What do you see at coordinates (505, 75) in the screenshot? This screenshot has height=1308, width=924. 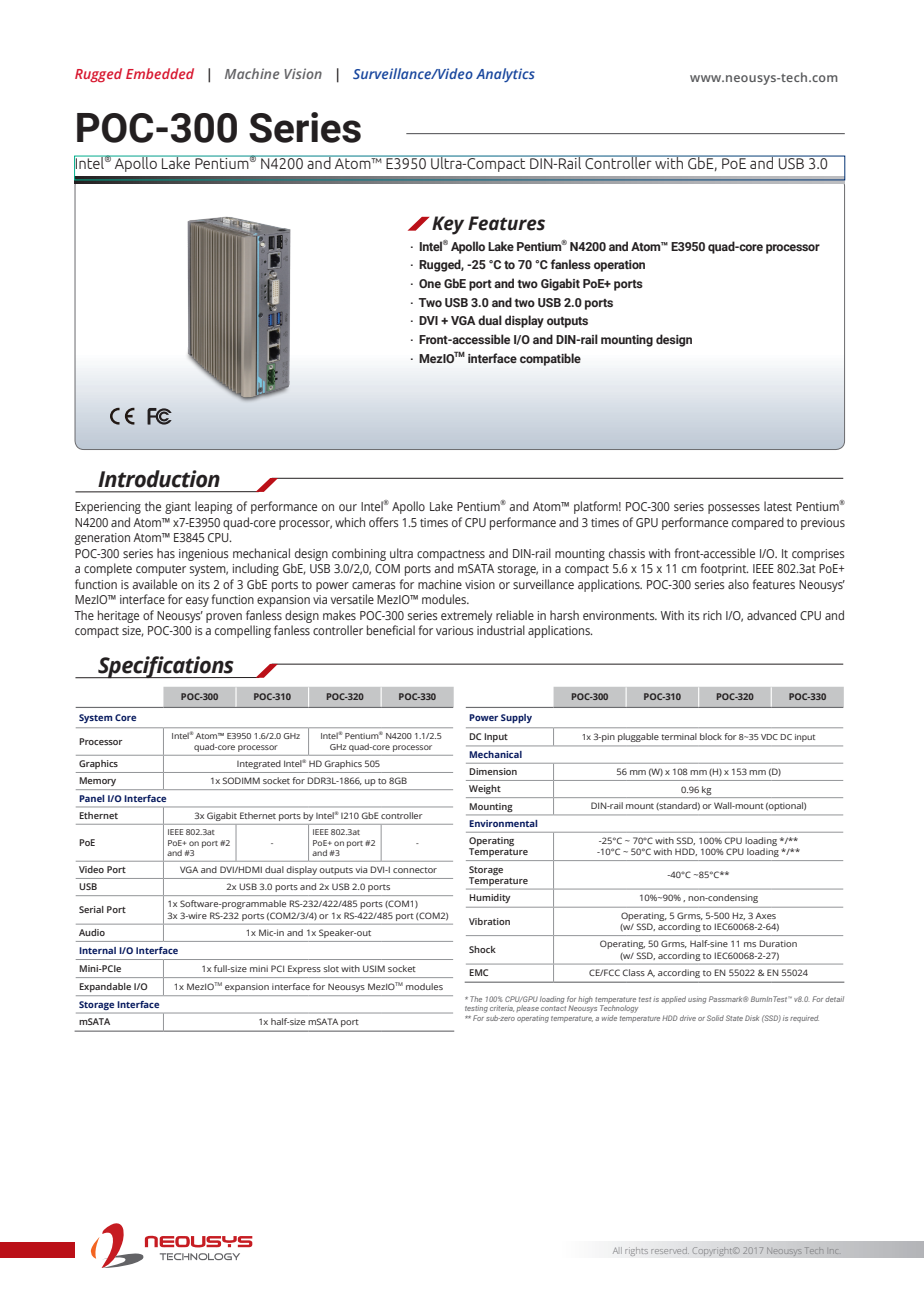 I see `Analytics` at bounding box center [505, 75].
